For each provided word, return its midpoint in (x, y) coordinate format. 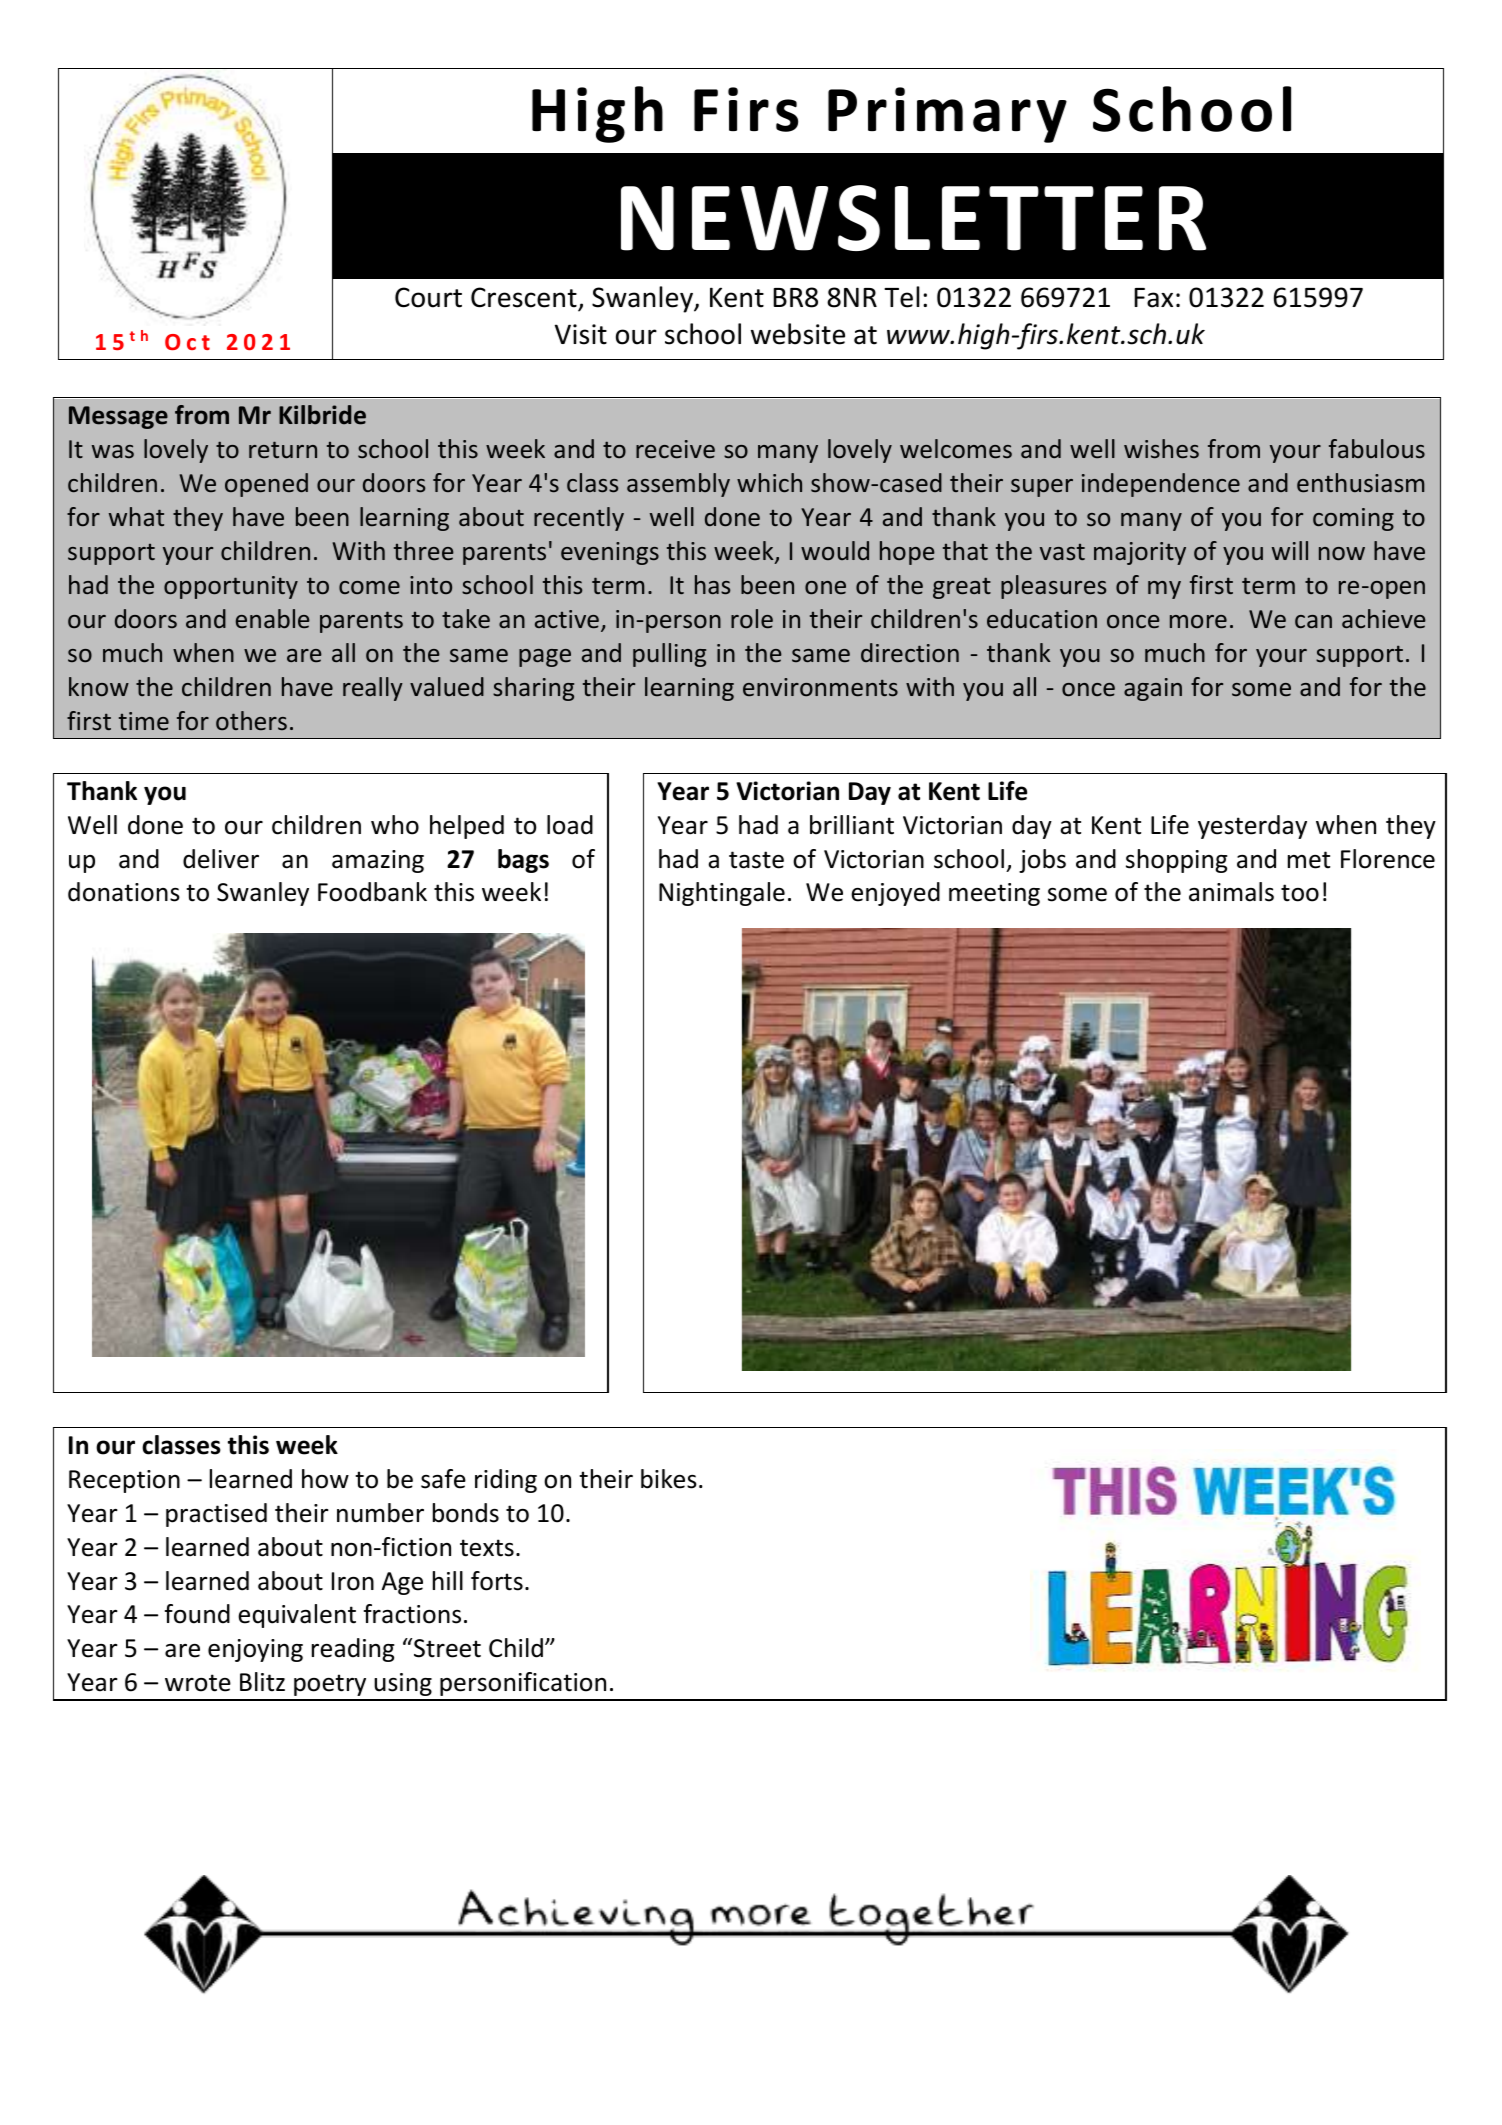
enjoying (255, 1650)
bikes (669, 1479)
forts (497, 1581)
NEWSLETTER (913, 218)
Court (428, 297)
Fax (1153, 298)
